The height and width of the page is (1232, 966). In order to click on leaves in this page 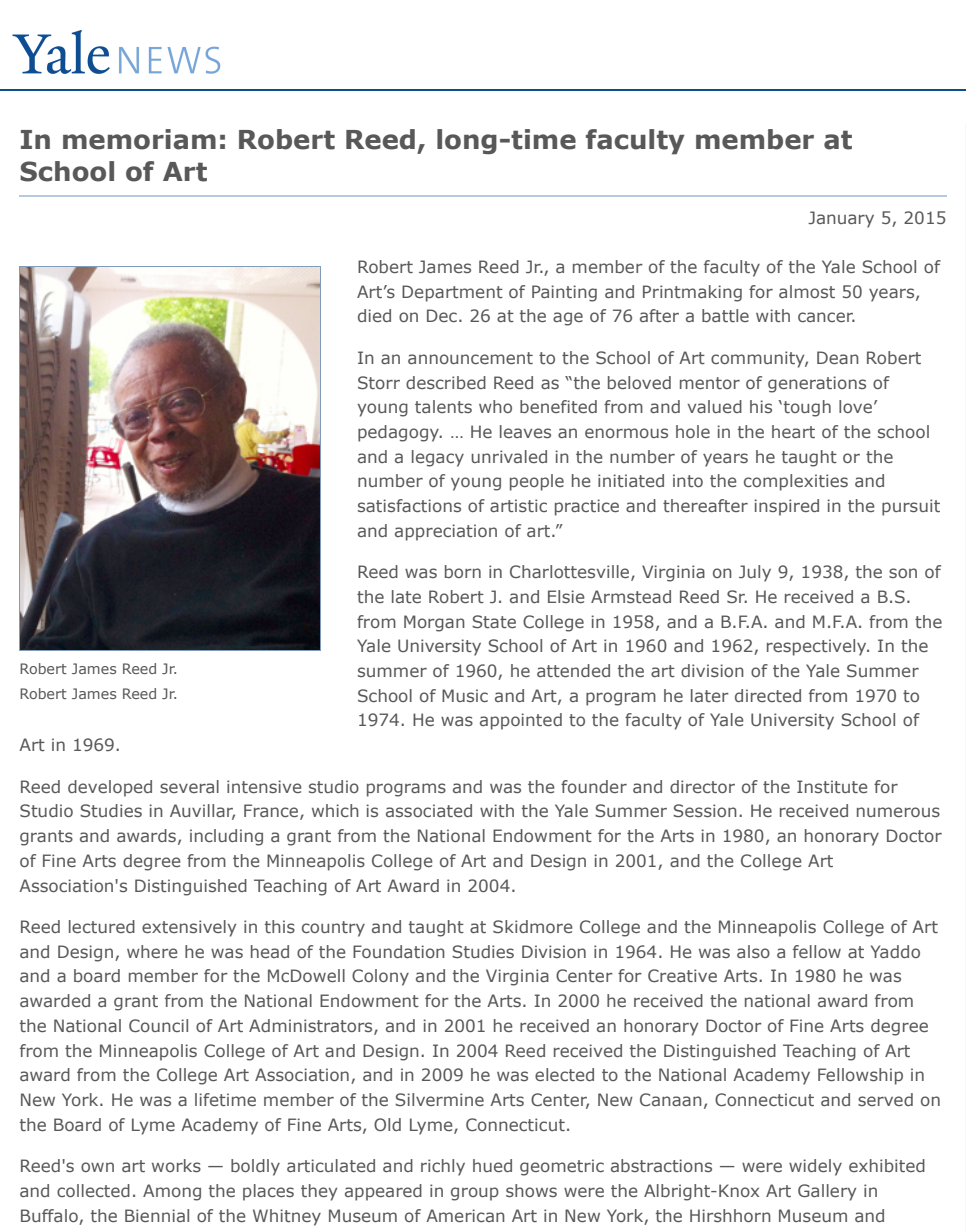, I will do `click(525, 431)`.
